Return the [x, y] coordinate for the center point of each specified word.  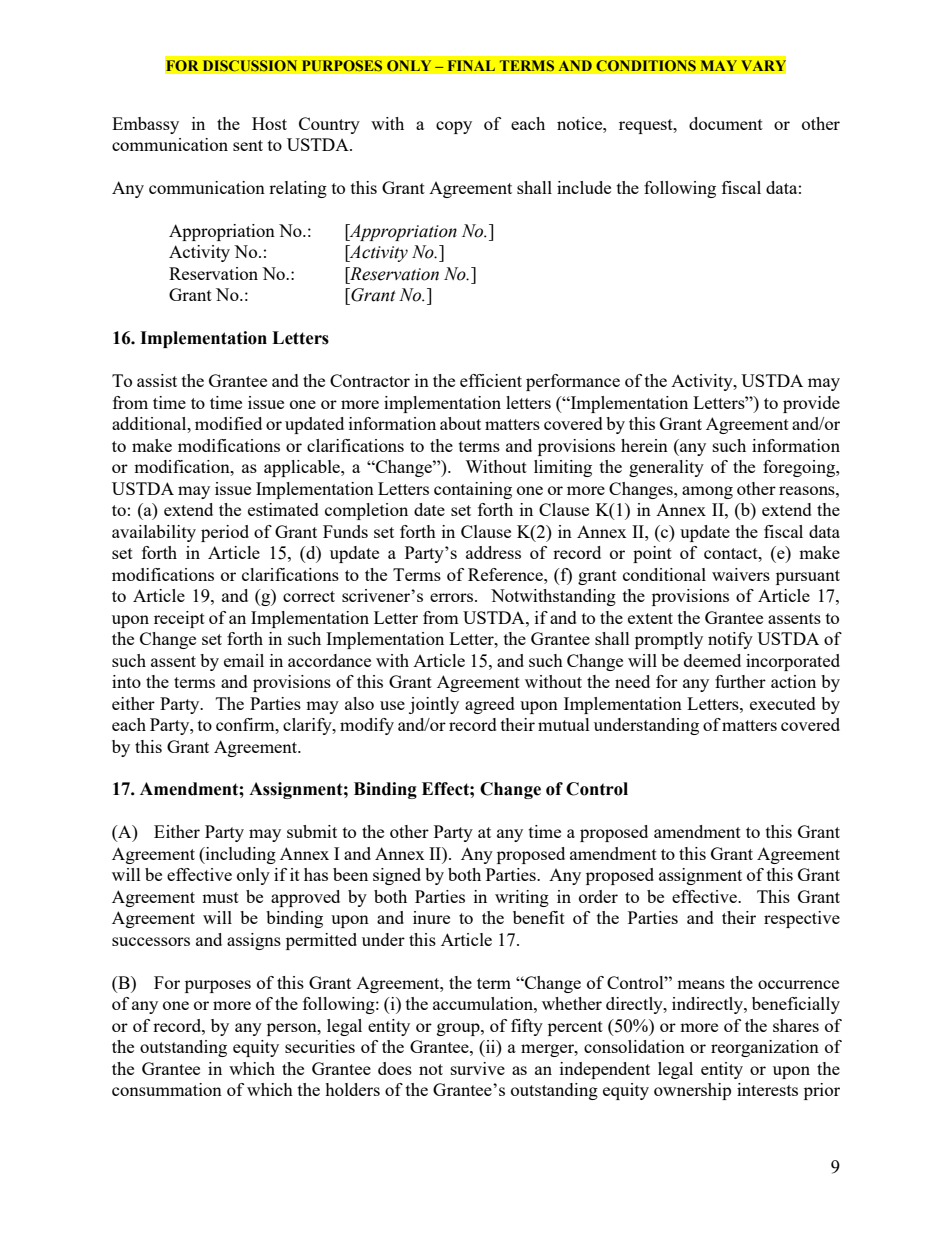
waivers [741, 574]
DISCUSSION [250, 65]
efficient [491, 380]
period [225, 533]
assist [157, 380]
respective [802, 919]
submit [312, 831]
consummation [167, 1089]
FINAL [471, 65]
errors [453, 597]
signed [397, 876]
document [726, 123]
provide [811, 404]
